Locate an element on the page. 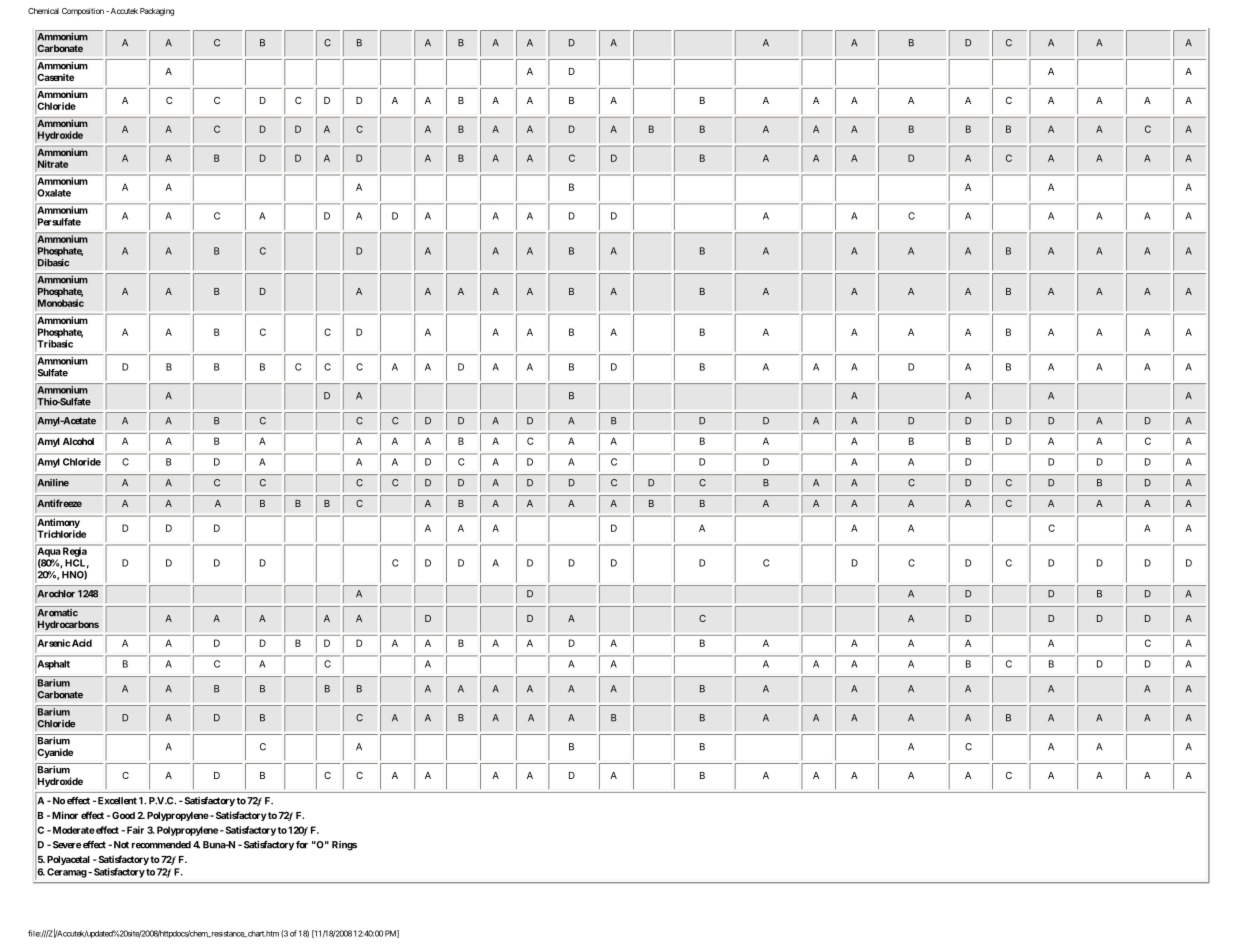  Alcohol is located at coordinates (78, 441).
